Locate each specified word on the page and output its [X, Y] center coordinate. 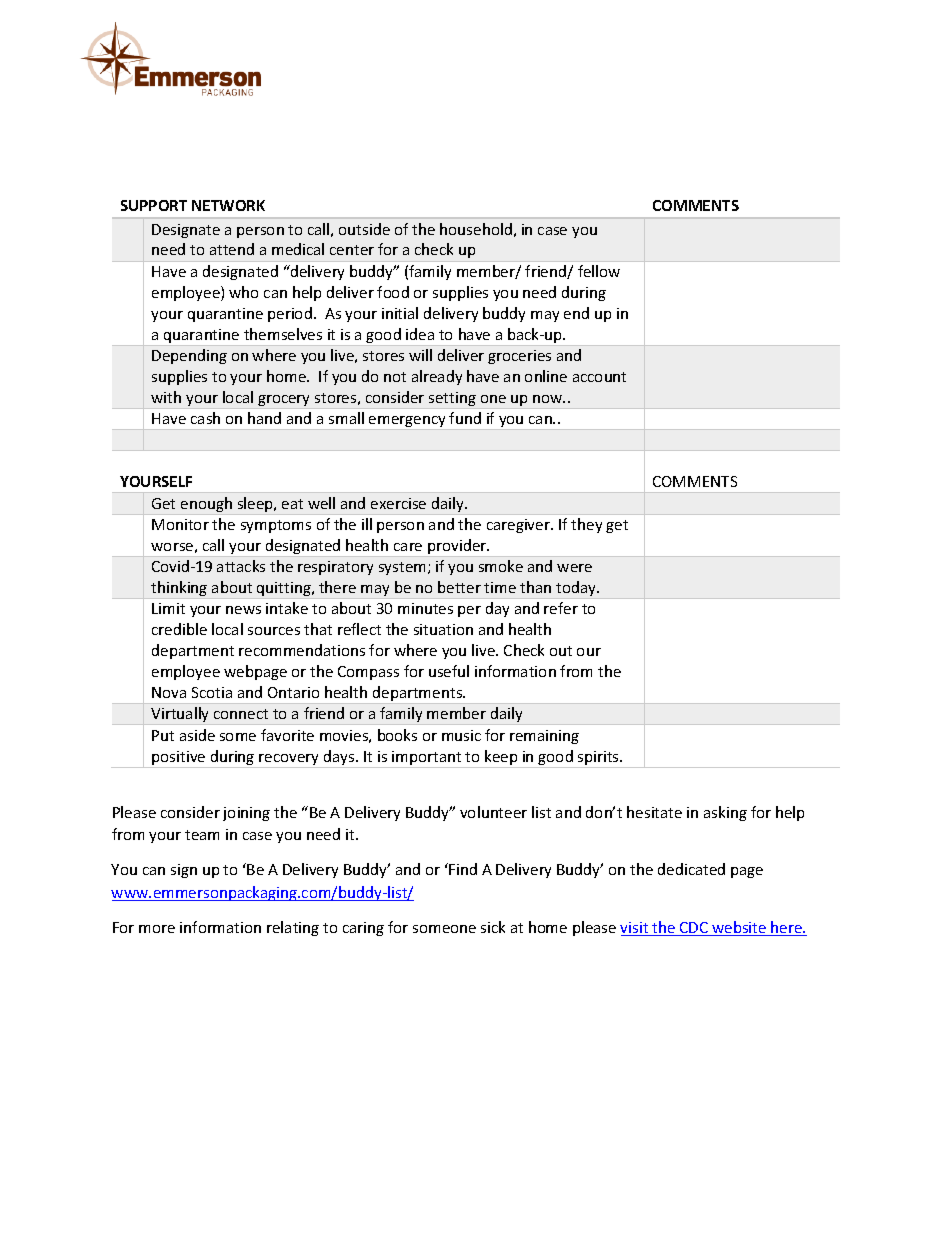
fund [465, 418]
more [157, 929]
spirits [598, 759]
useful [449, 671]
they [586, 525]
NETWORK [228, 205]
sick [493, 927]
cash [205, 418]
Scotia [212, 692]
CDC [694, 929]
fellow [599, 271]
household [476, 229]
